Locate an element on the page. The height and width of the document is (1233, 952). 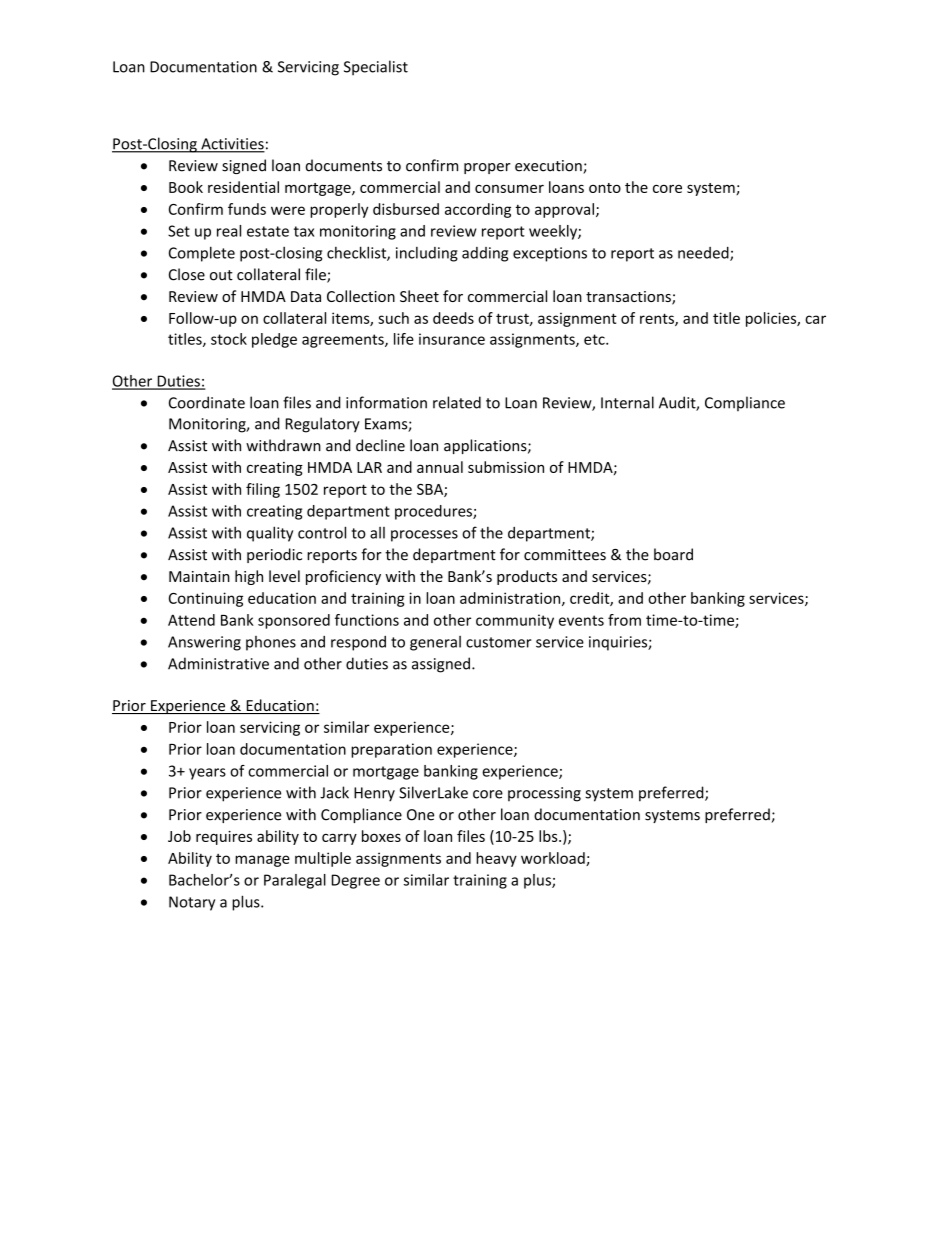
Sheet is located at coordinates (419, 296).
